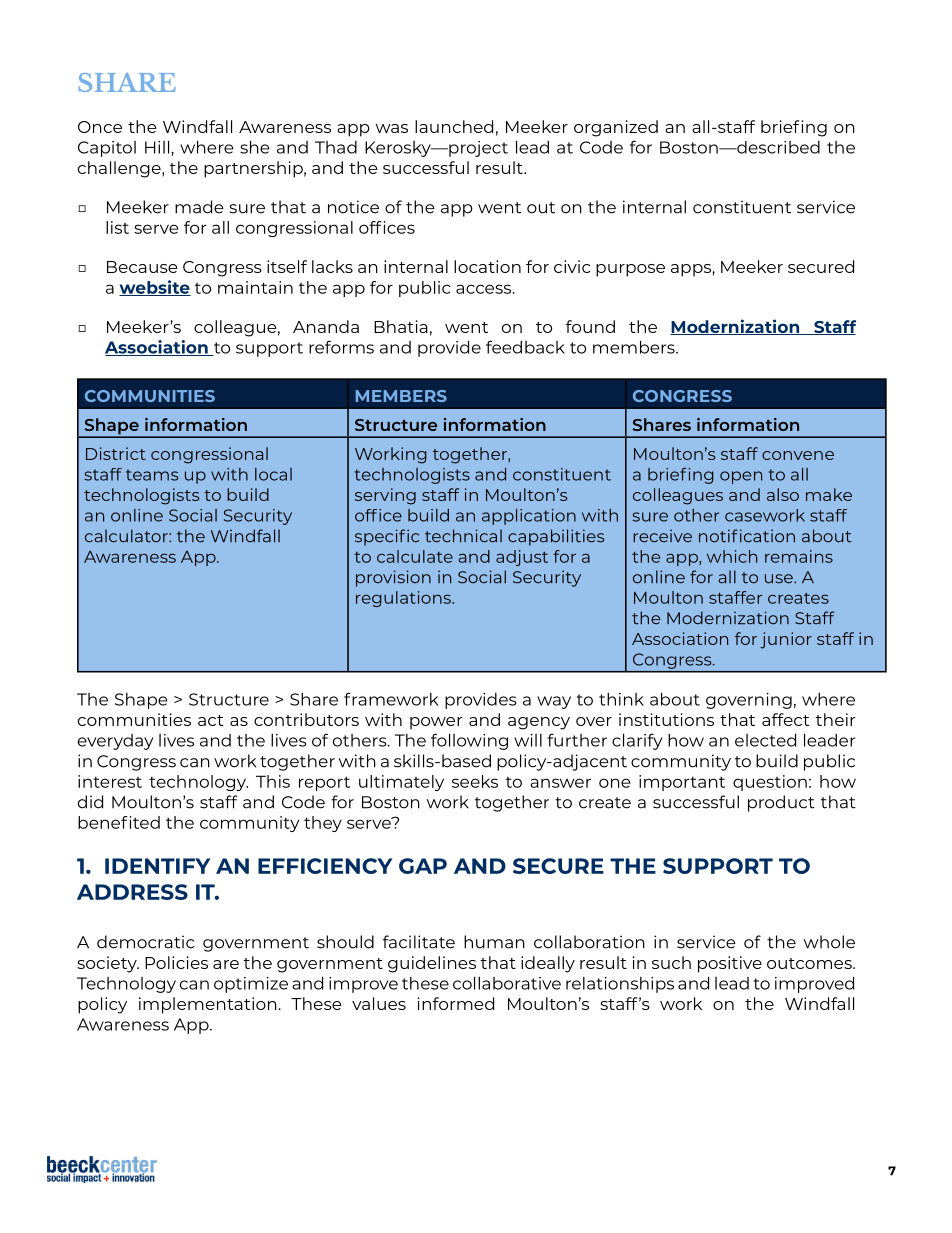 The image size is (952, 1233). I want to click on launched, so click(454, 126).
